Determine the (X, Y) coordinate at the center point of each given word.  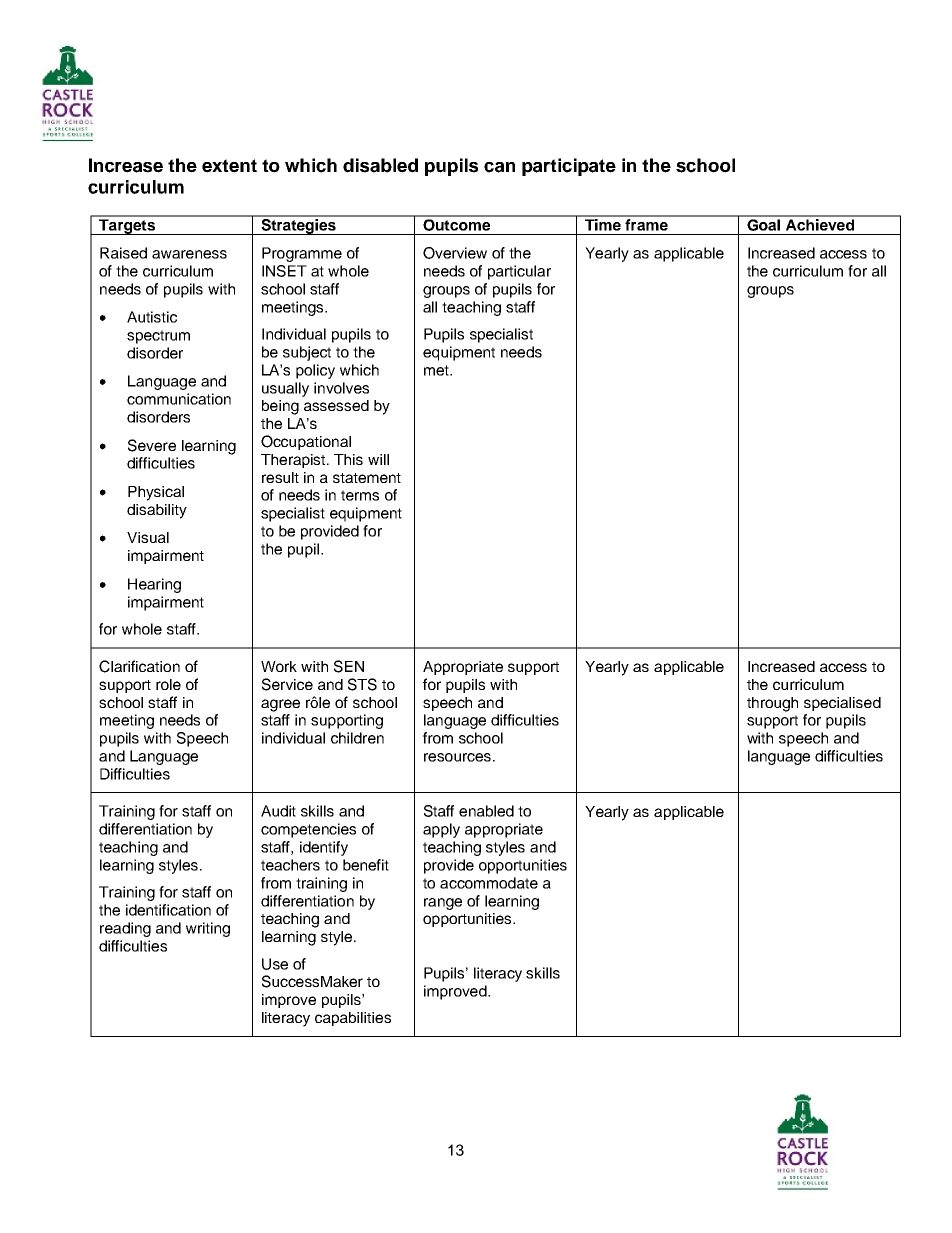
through (772, 704)
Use (275, 964)
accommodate (489, 883)
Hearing (154, 585)
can (499, 167)
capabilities (353, 1019)
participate (569, 167)
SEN (349, 666)
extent (229, 166)
